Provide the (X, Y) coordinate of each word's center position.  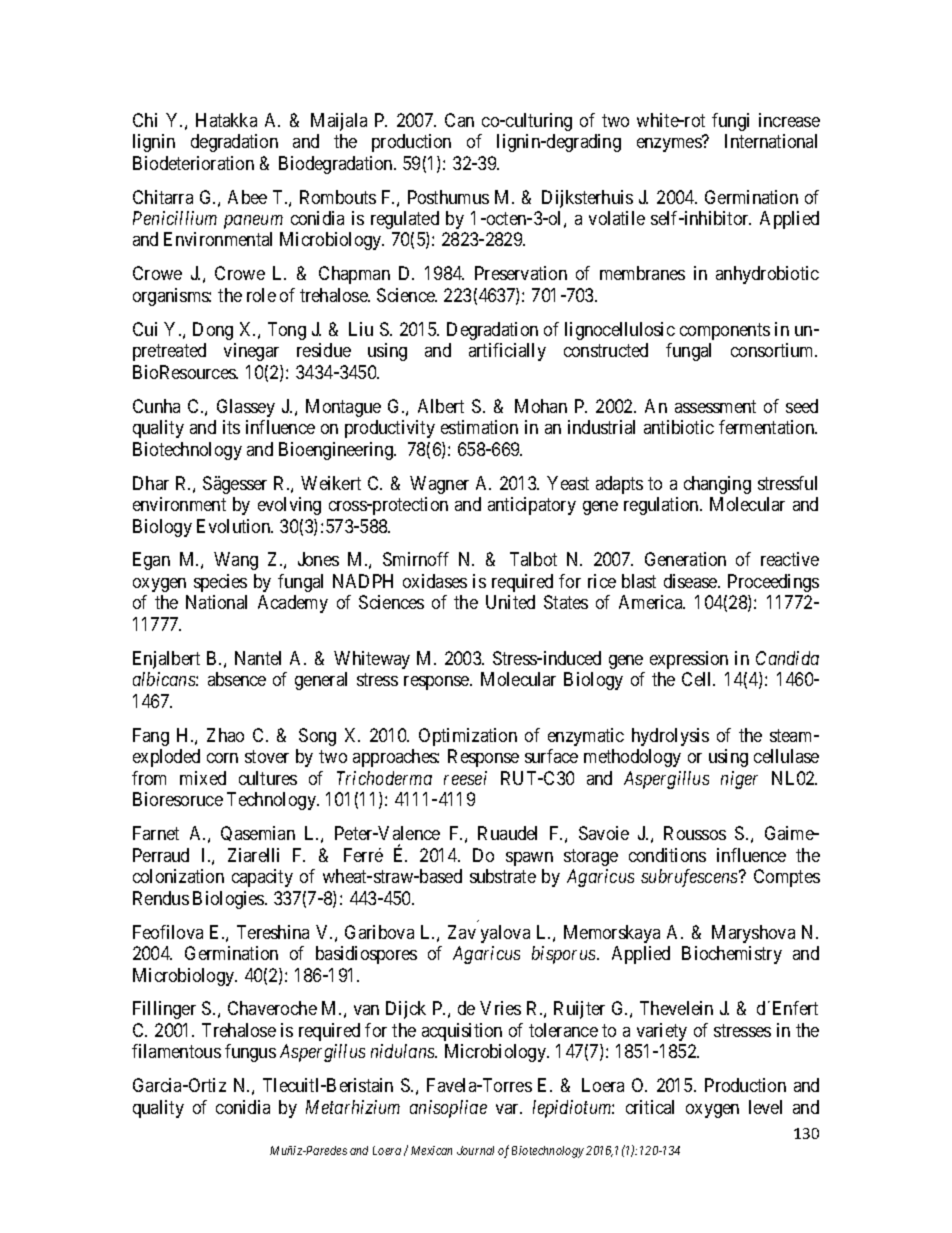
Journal (475, 1150)
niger (739, 780)
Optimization (468, 737)
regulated (405, 220)
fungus (250, 1053)
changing (717, 485)
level (765, 1107)
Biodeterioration (193, 163)
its (231, 427)
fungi (730, 122)
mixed (203, 778)
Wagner (439, 485)
